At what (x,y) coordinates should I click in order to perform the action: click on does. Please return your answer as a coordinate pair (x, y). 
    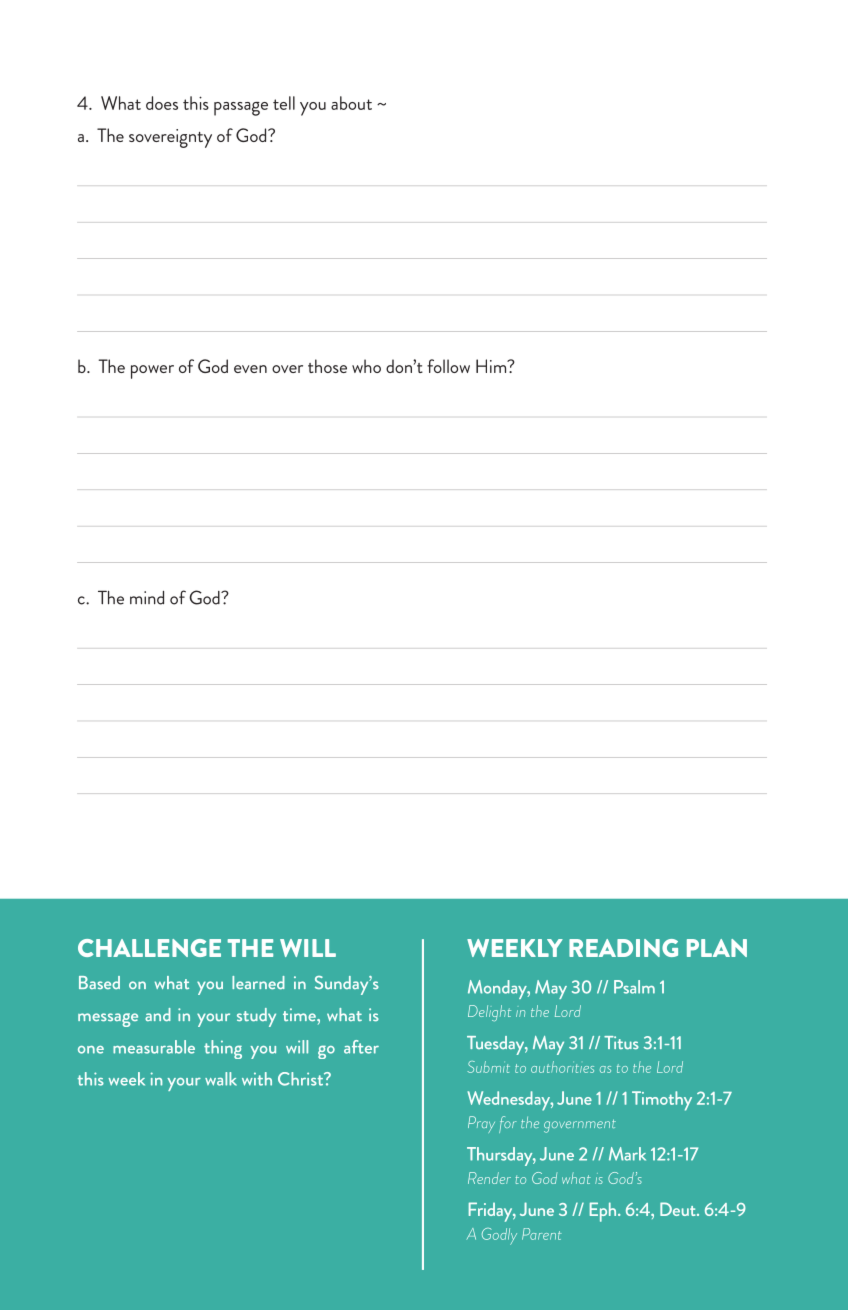
    Looking at the image, I should click on (162, 103).
